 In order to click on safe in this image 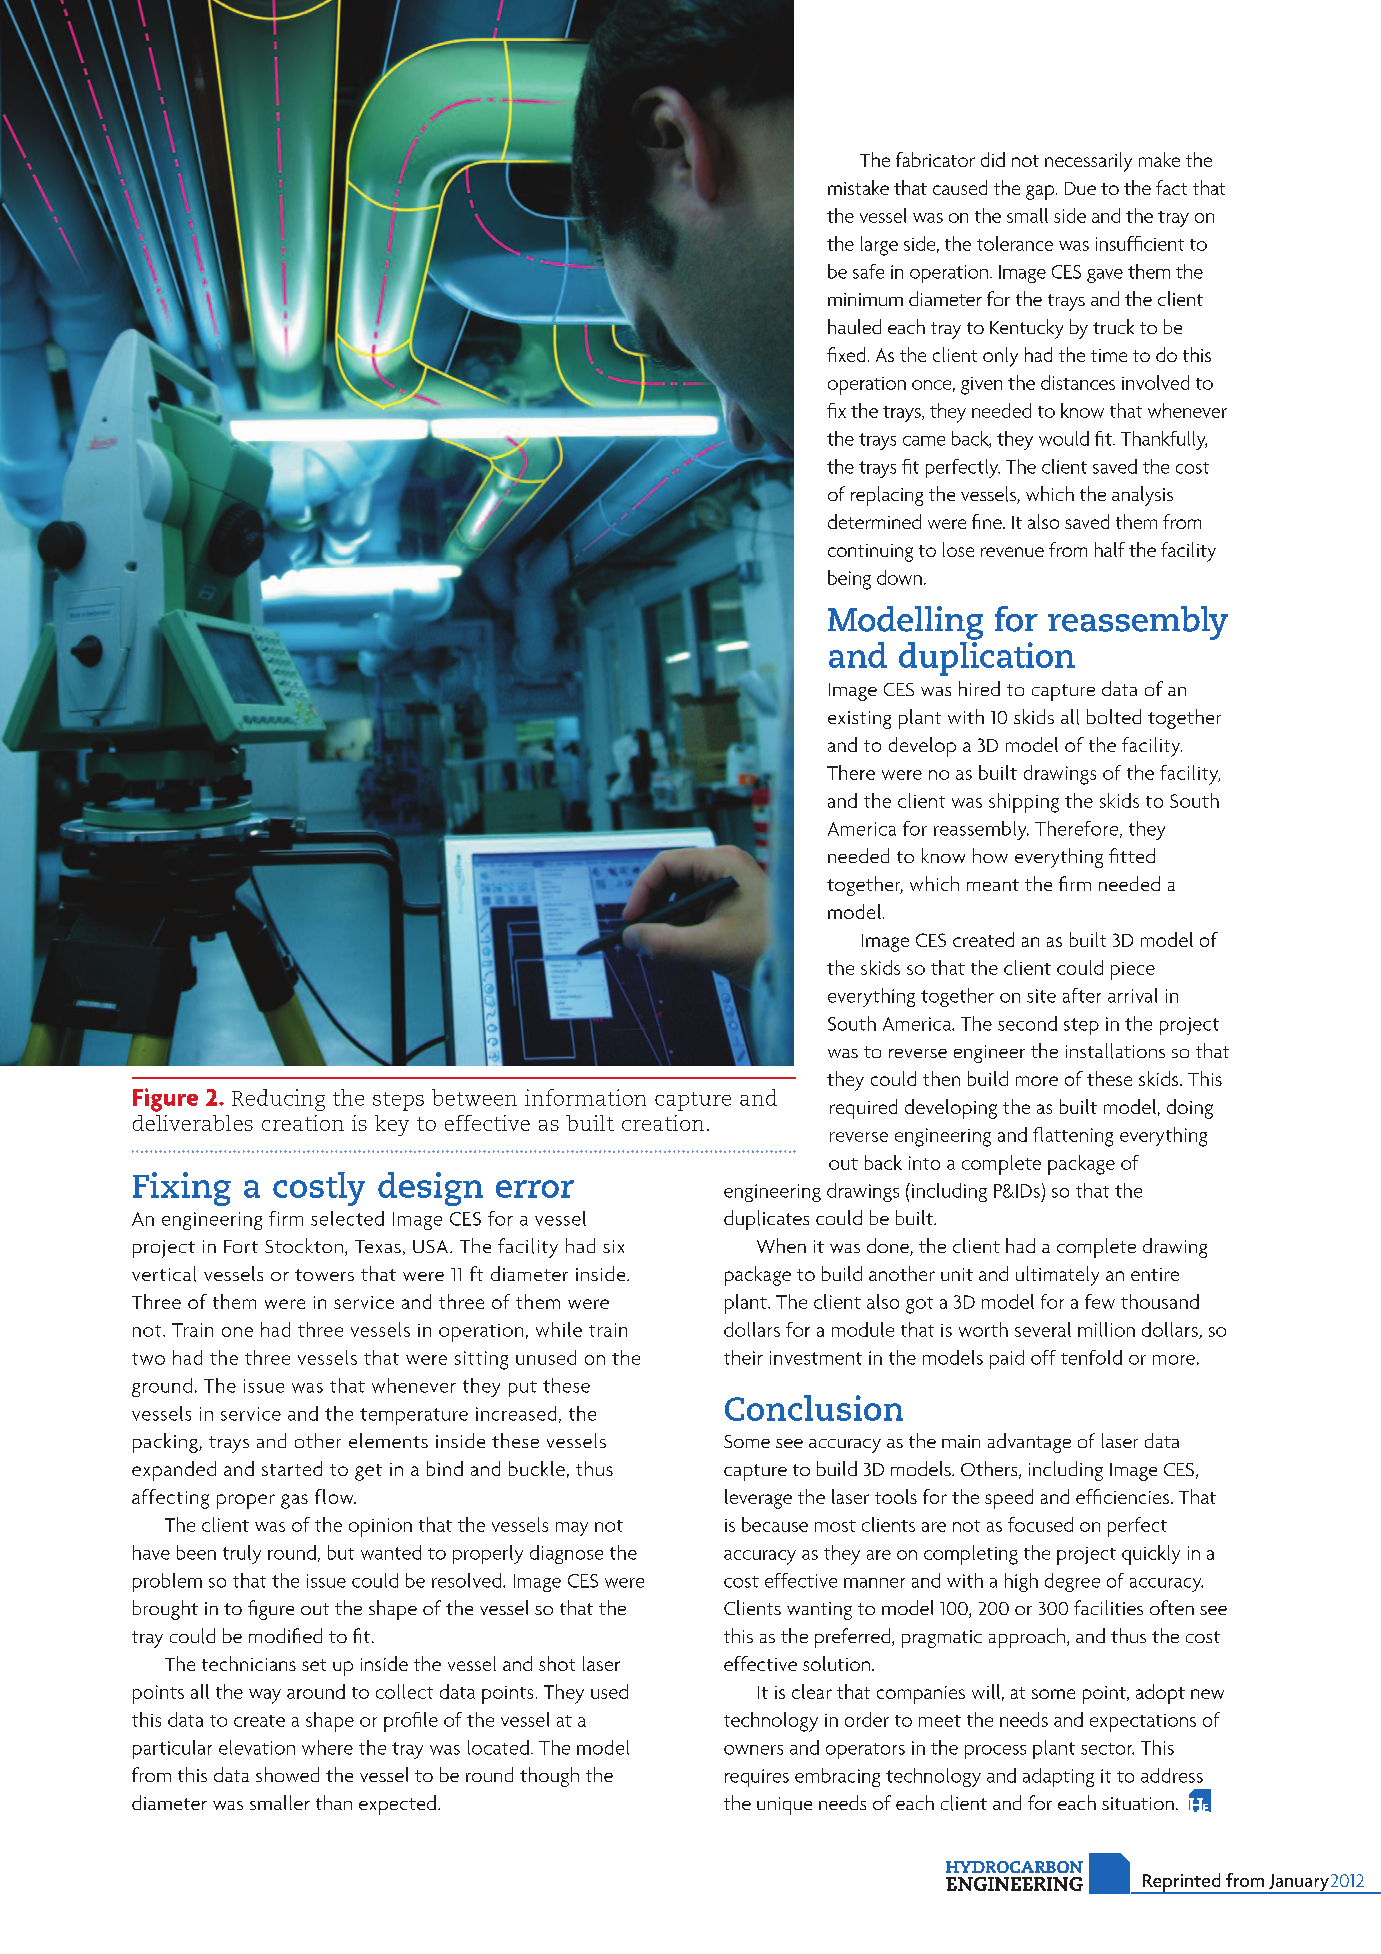, I will do `click(868, 271)`.
